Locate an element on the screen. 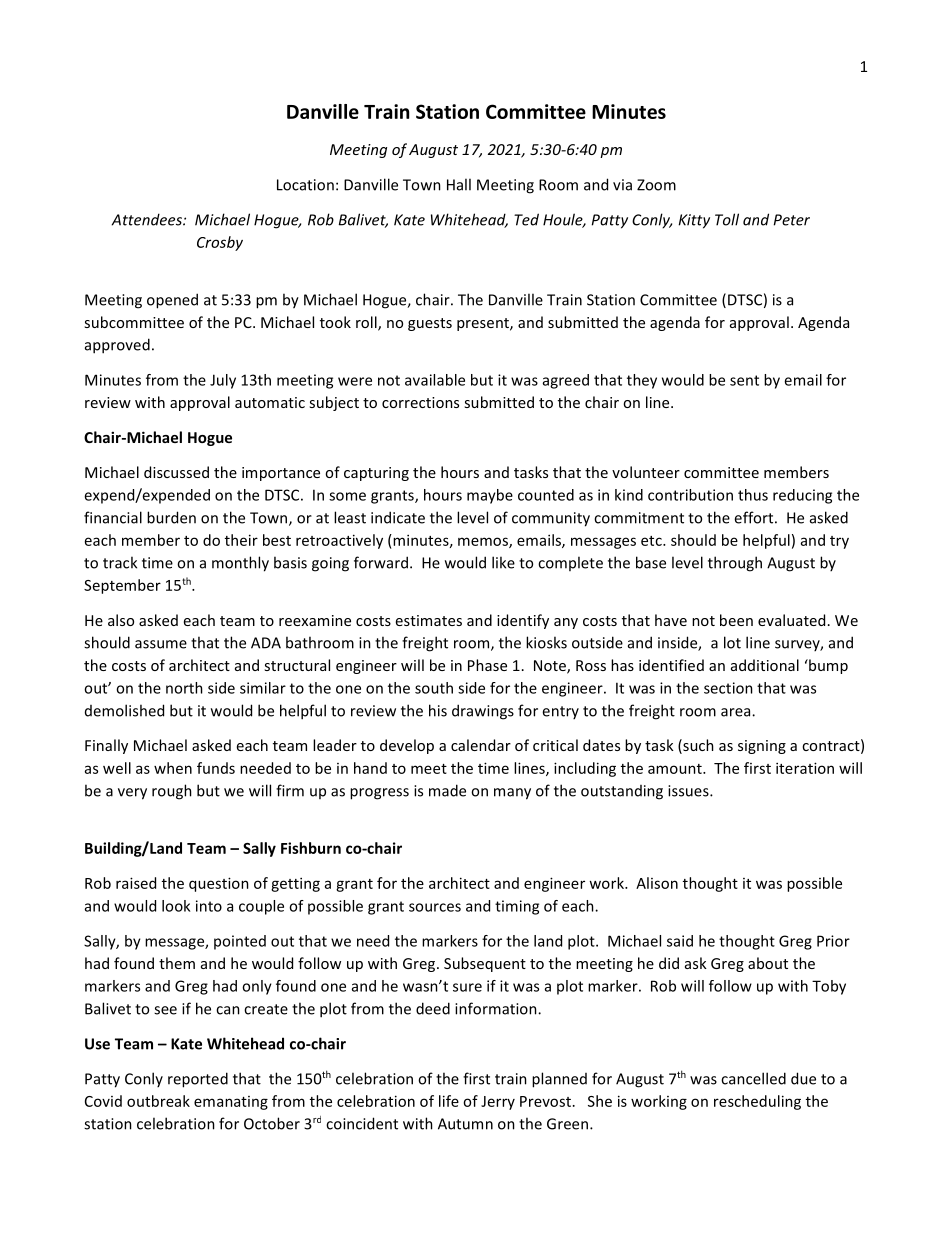 The image size is (952, 1233). Alison is located at coordinates (657, 883).
